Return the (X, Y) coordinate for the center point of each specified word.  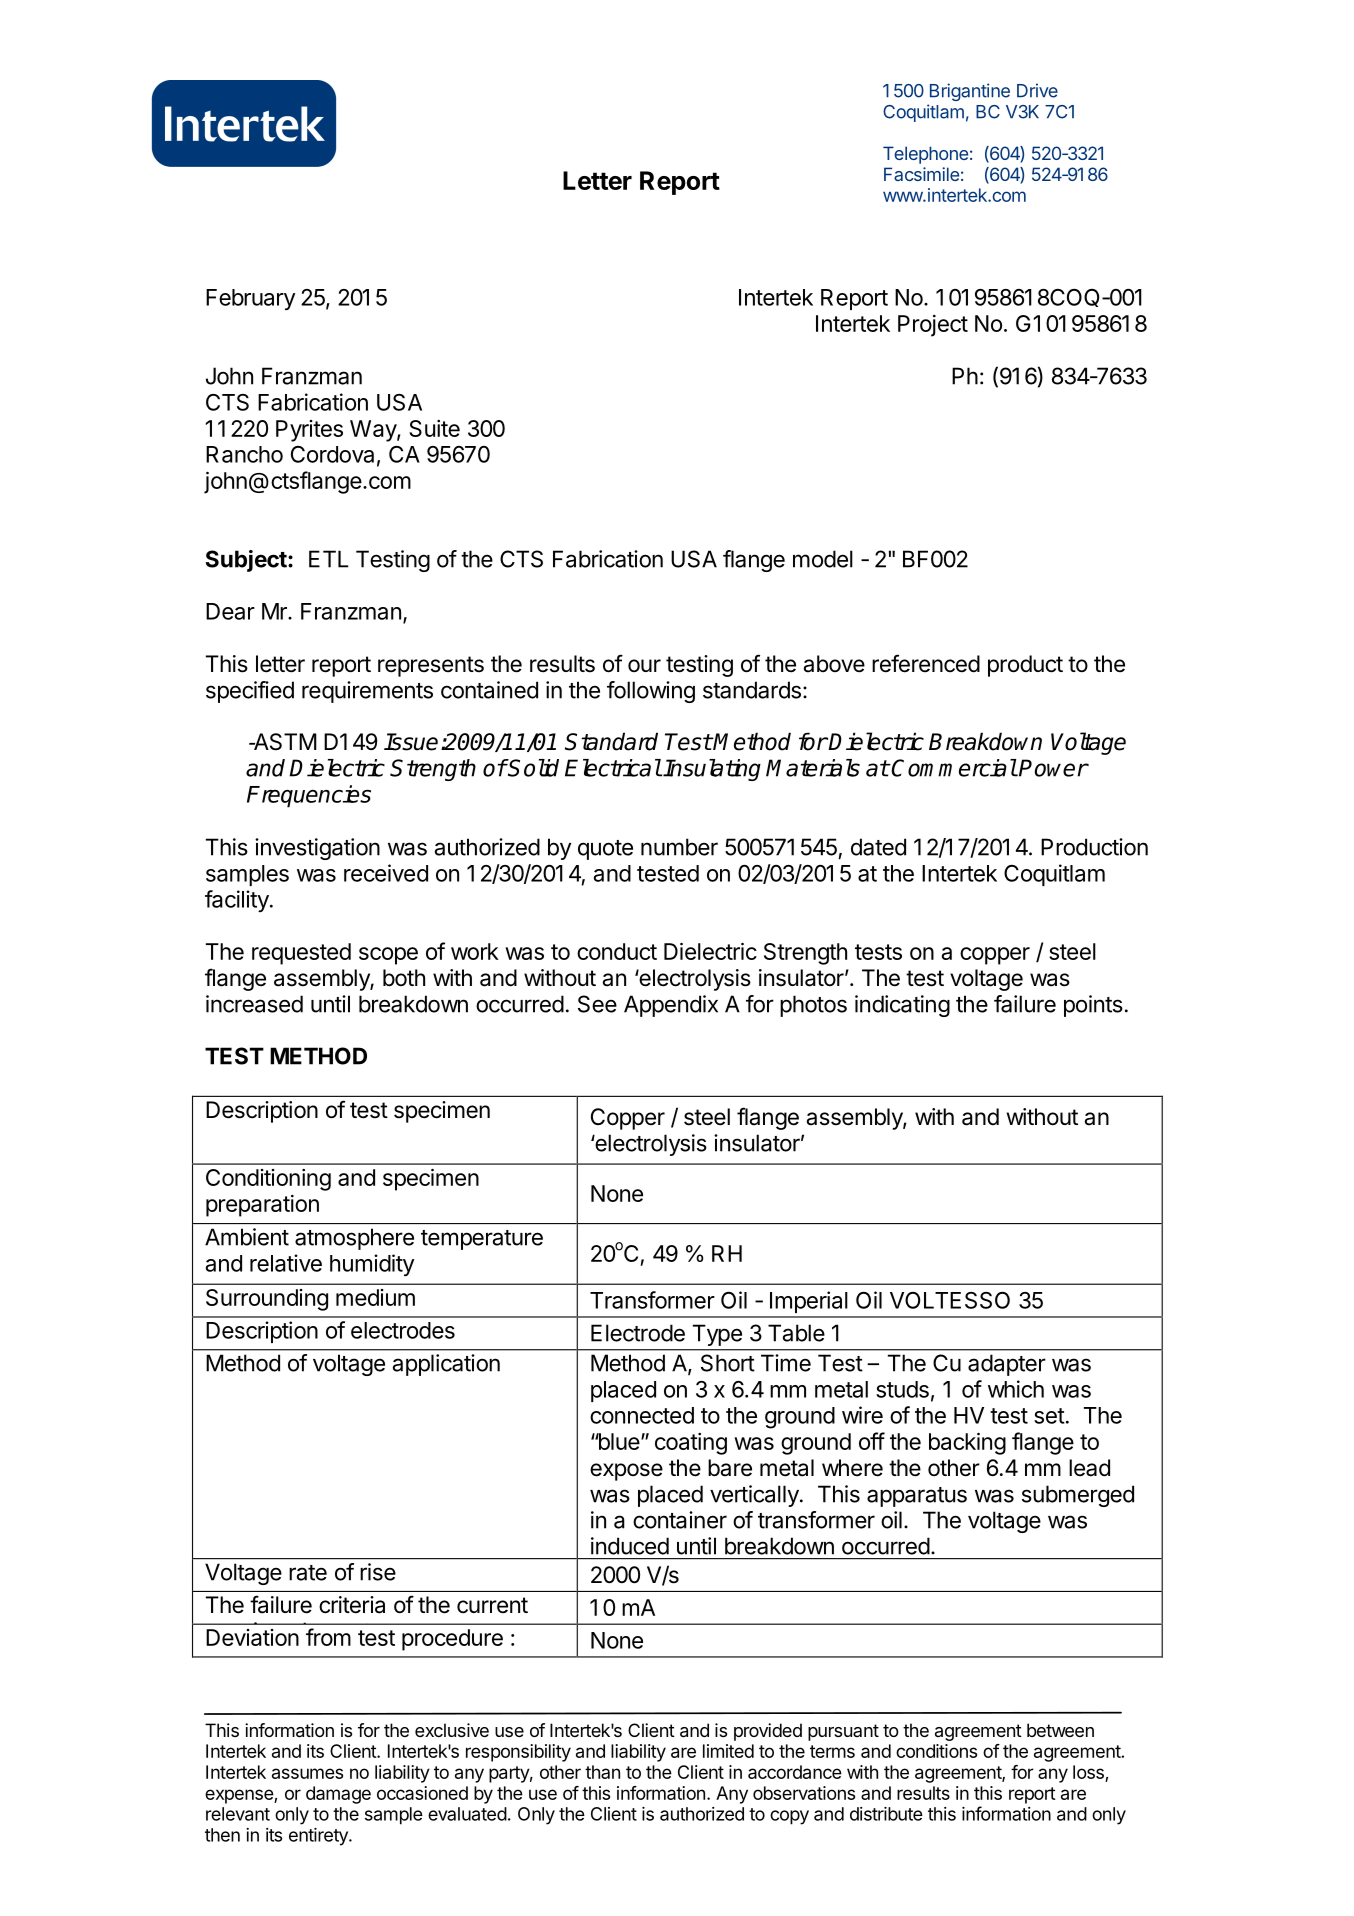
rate (308, 1573)
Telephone (925, 155)
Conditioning (268, 1180)
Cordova (332, 454)
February (251, 299)
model (823, 559)
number (679, 847)
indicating (902, 1006)
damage (338, 1795)
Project (933, 326)
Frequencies (309, 796)
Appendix (671, 1006)
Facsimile (921, 174)
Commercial (953, 768)
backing (967, 1444)
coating (691, 1444)
